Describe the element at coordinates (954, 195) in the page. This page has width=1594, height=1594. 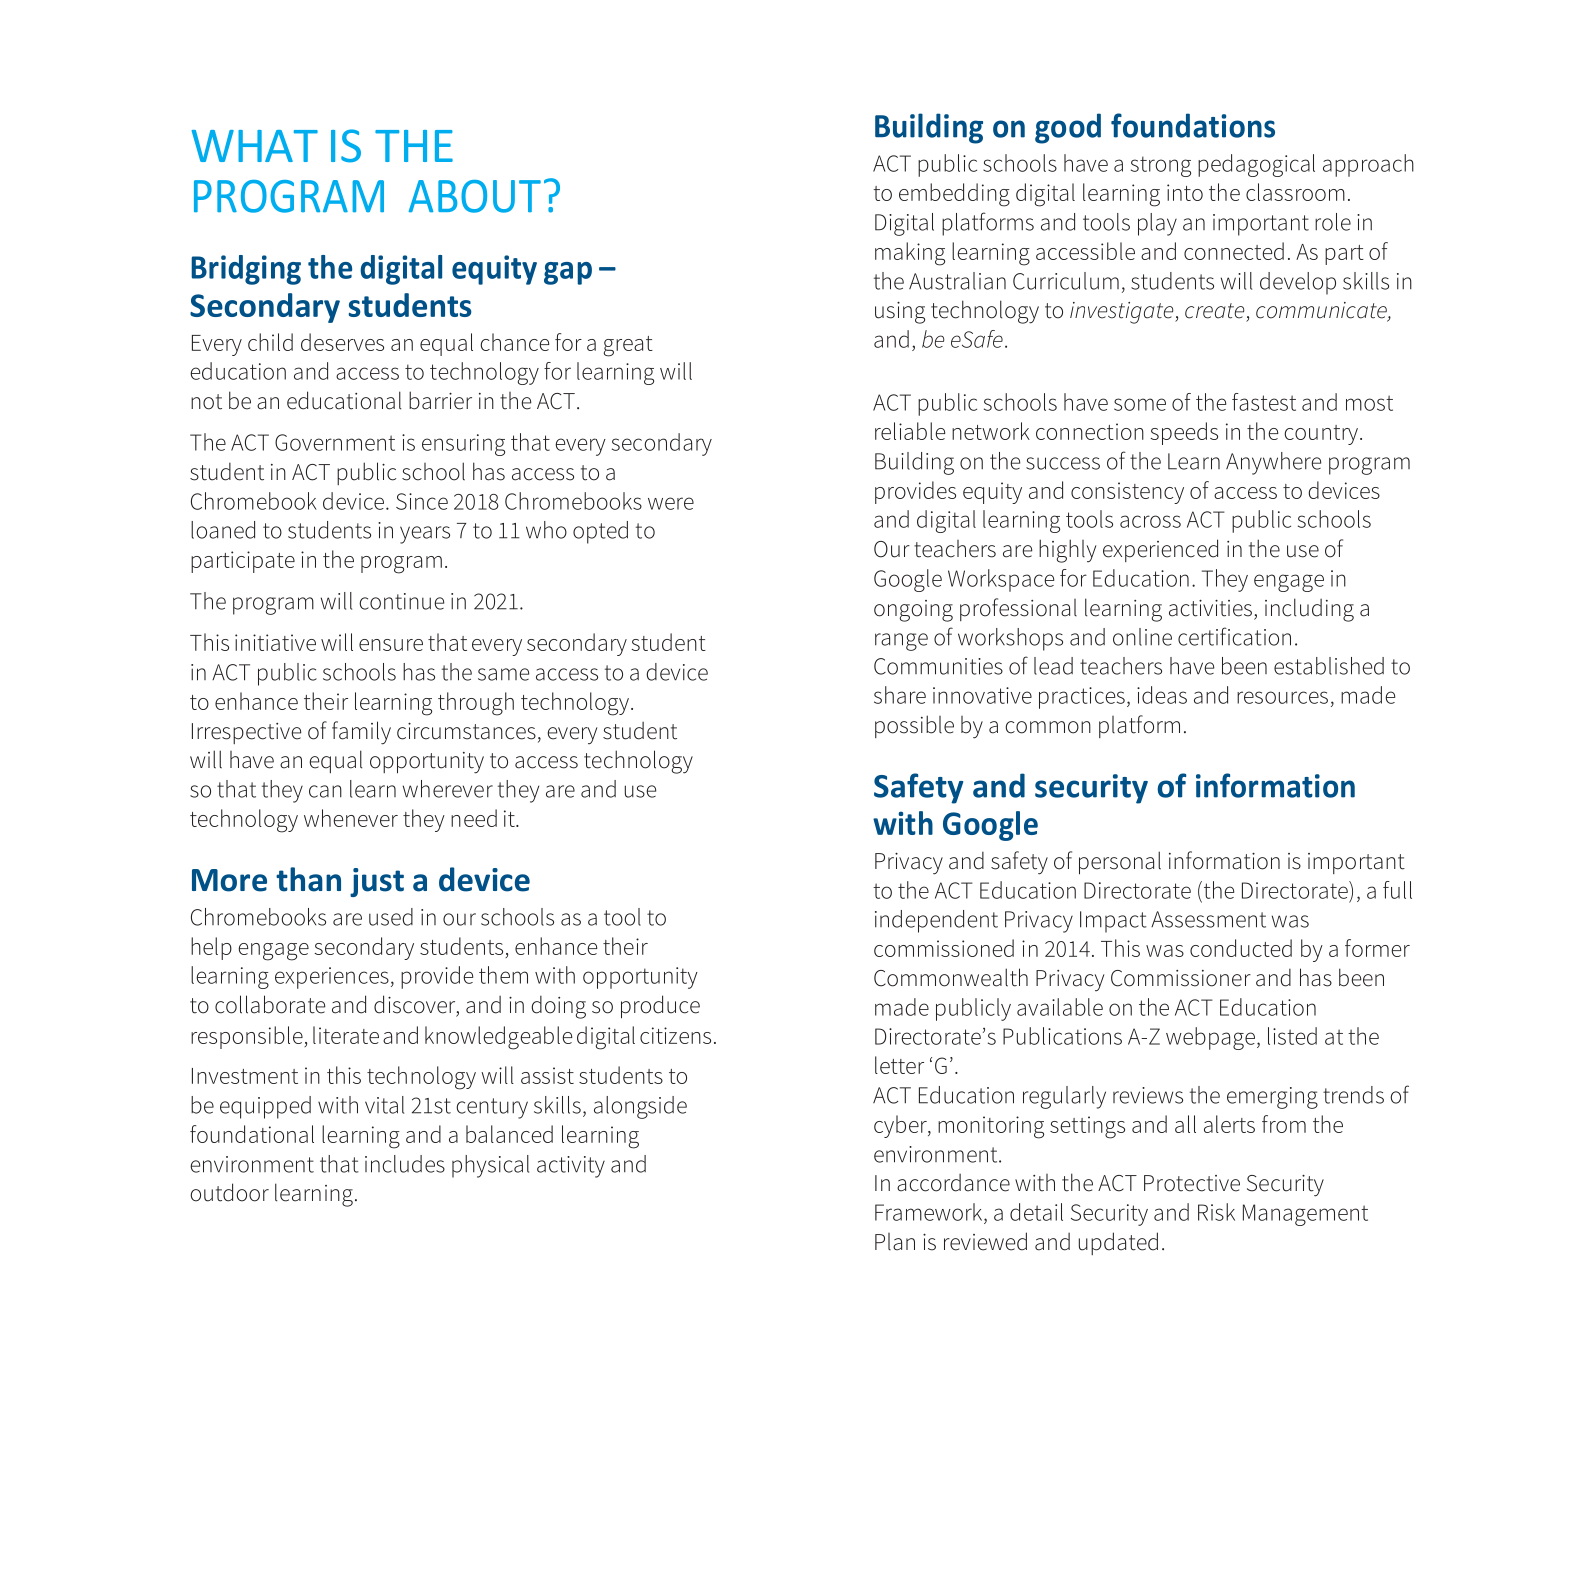
I see `embedding` at that location.
